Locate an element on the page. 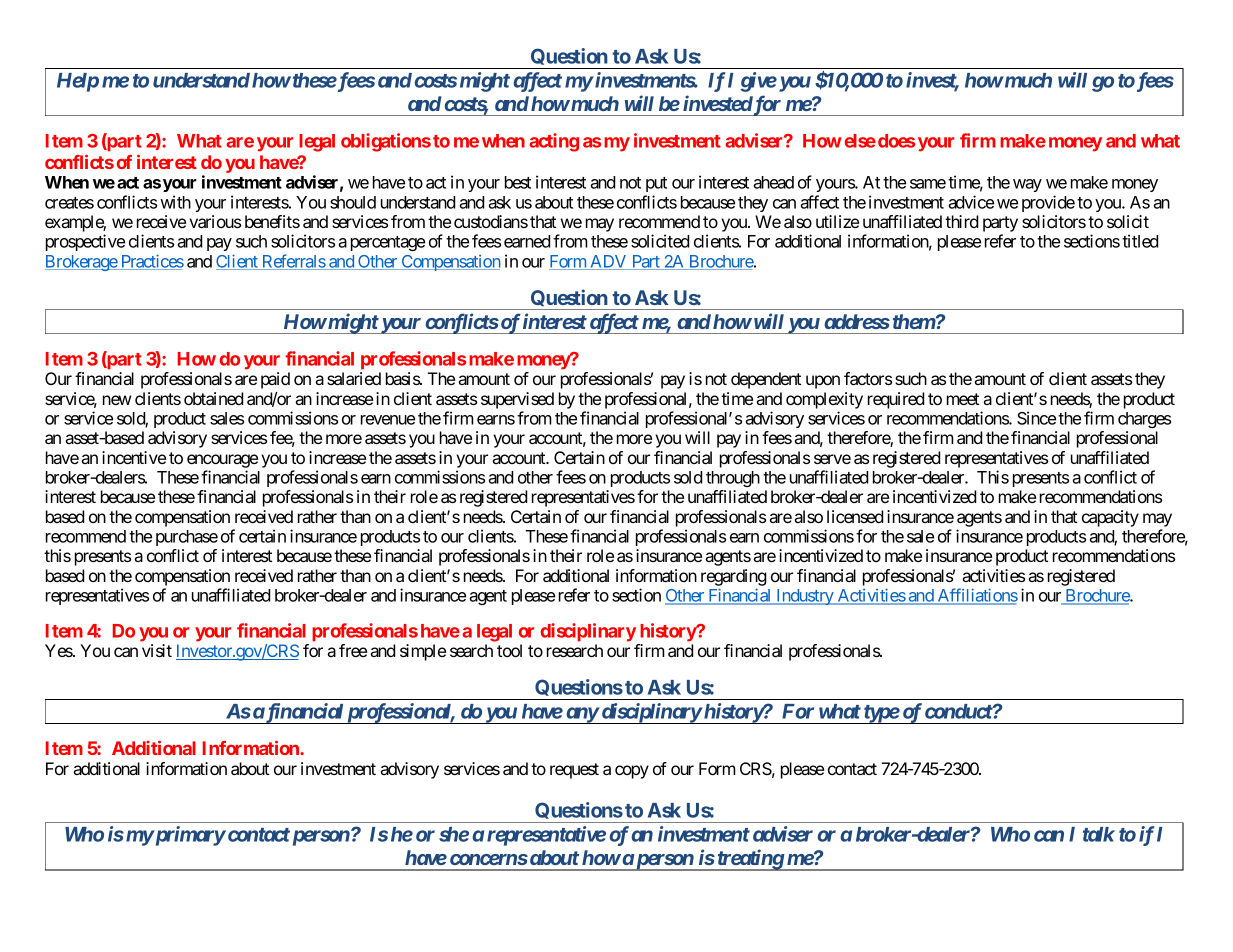  copy is located at coordinates (632, 772).
